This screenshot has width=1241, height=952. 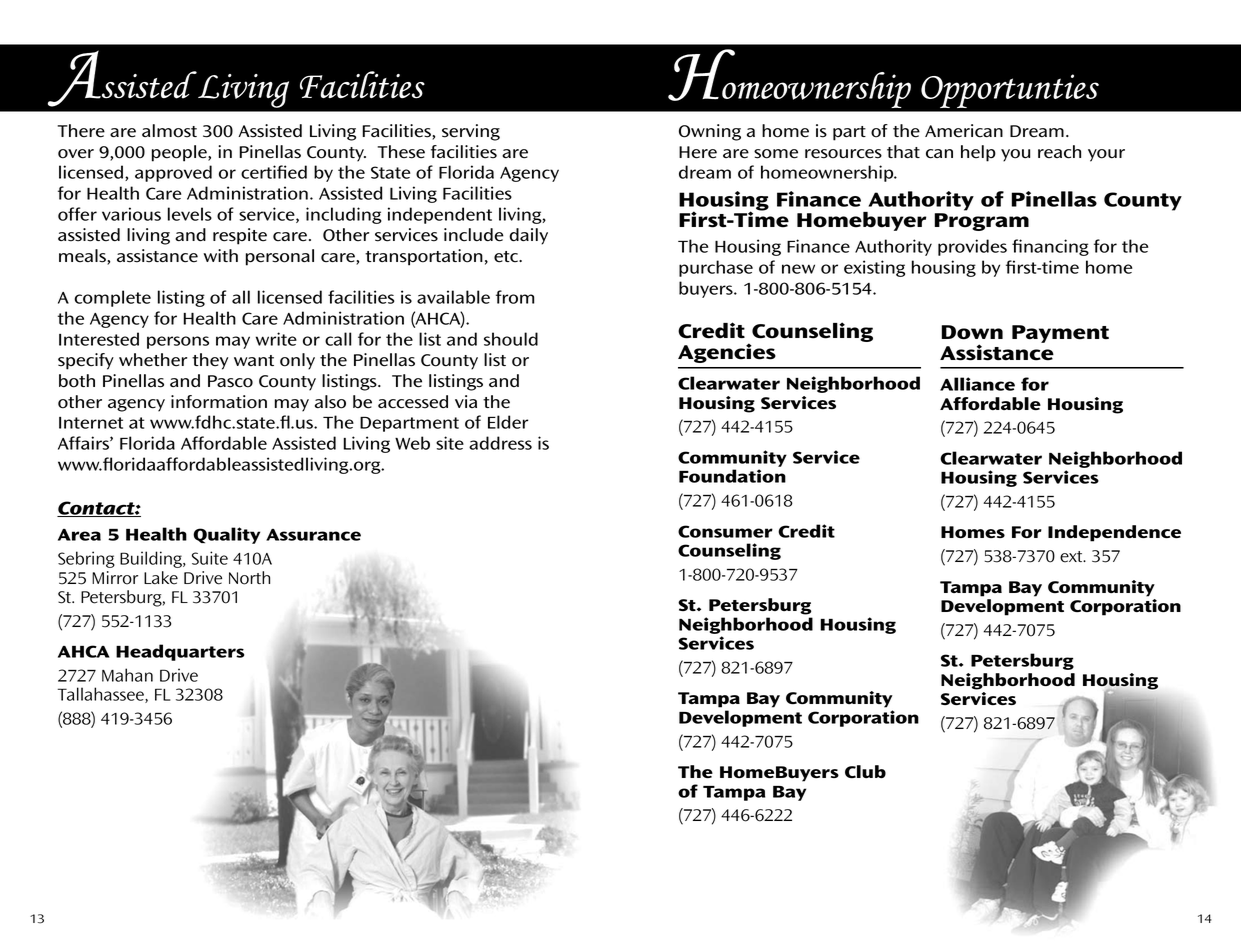 I want to click on Owning, so click(x=710, y=132).
